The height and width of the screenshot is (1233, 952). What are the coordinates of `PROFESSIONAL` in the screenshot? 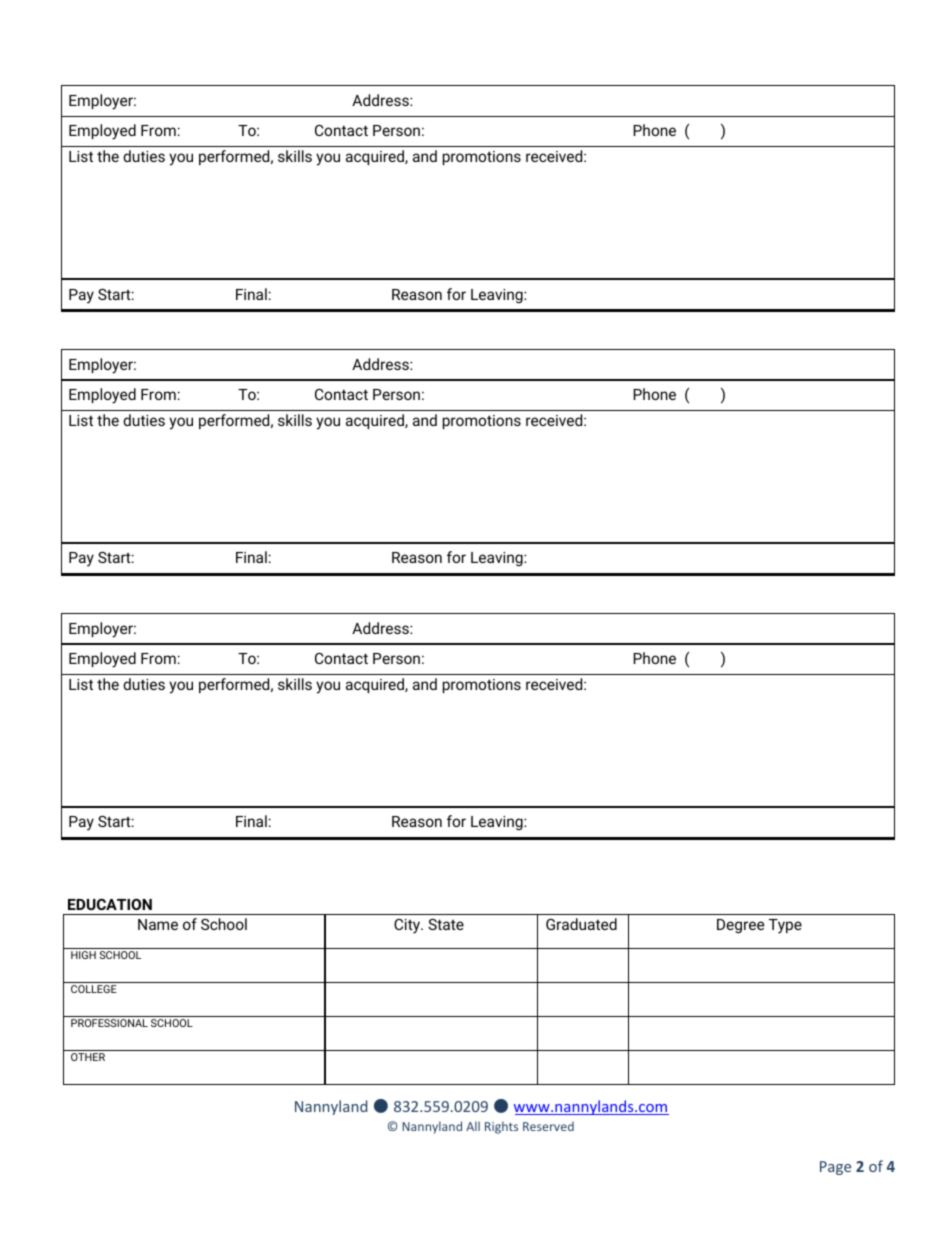 It's located at (109, 1023).
